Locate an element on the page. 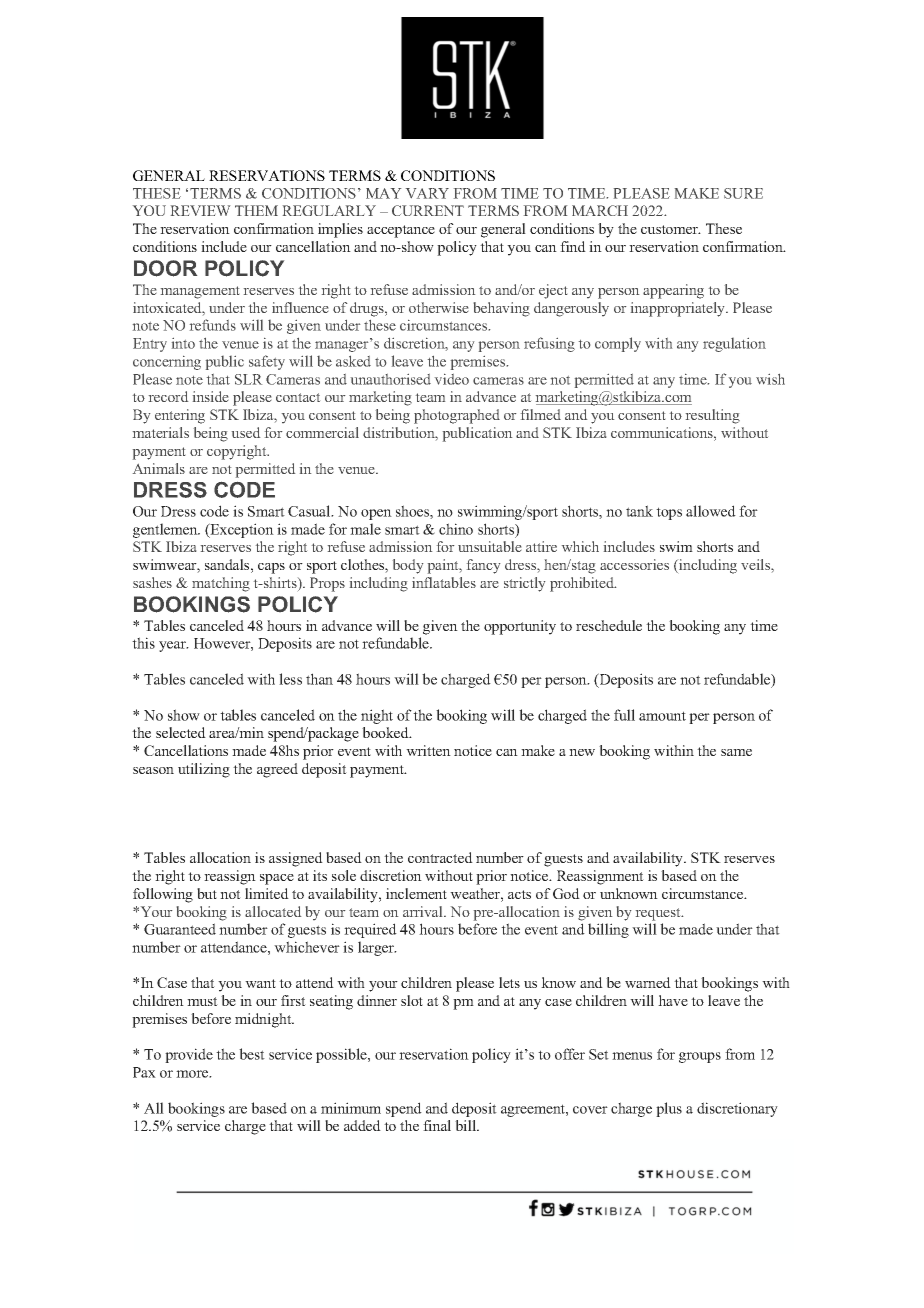 The width and height of the image is (924, 1308). customer is located at coordinates (670, 229).
